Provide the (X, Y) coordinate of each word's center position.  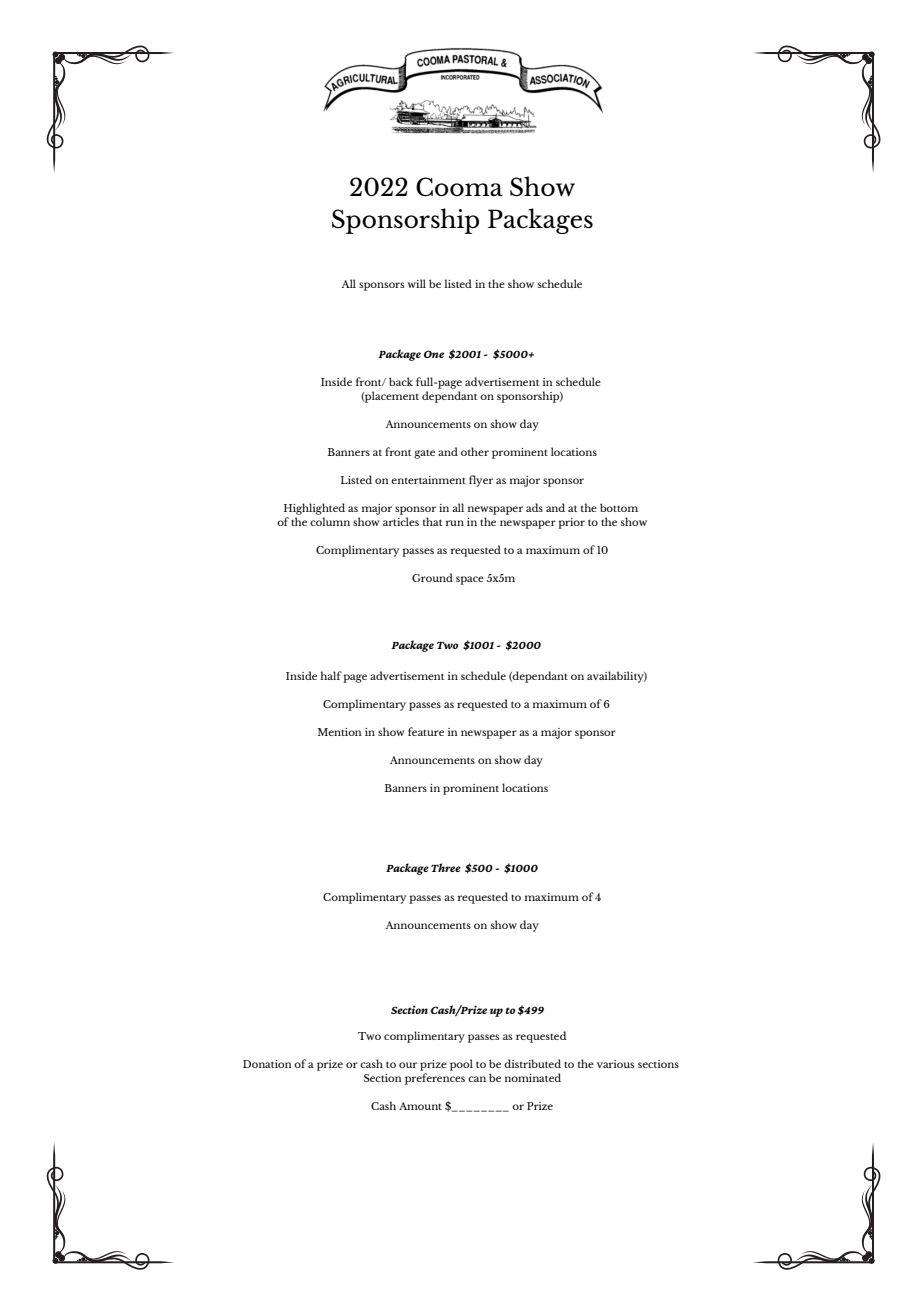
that (432, 521)
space (470, 580)
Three (446, 867)
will (416, 283)
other (475, 451)
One (434, 354)
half (331, 675)
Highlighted (314, 509)
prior (571, 523)
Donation (267, 1064)
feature (426, 731)
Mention (339, 732)
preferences (435, 1079)
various (616, 1064)
